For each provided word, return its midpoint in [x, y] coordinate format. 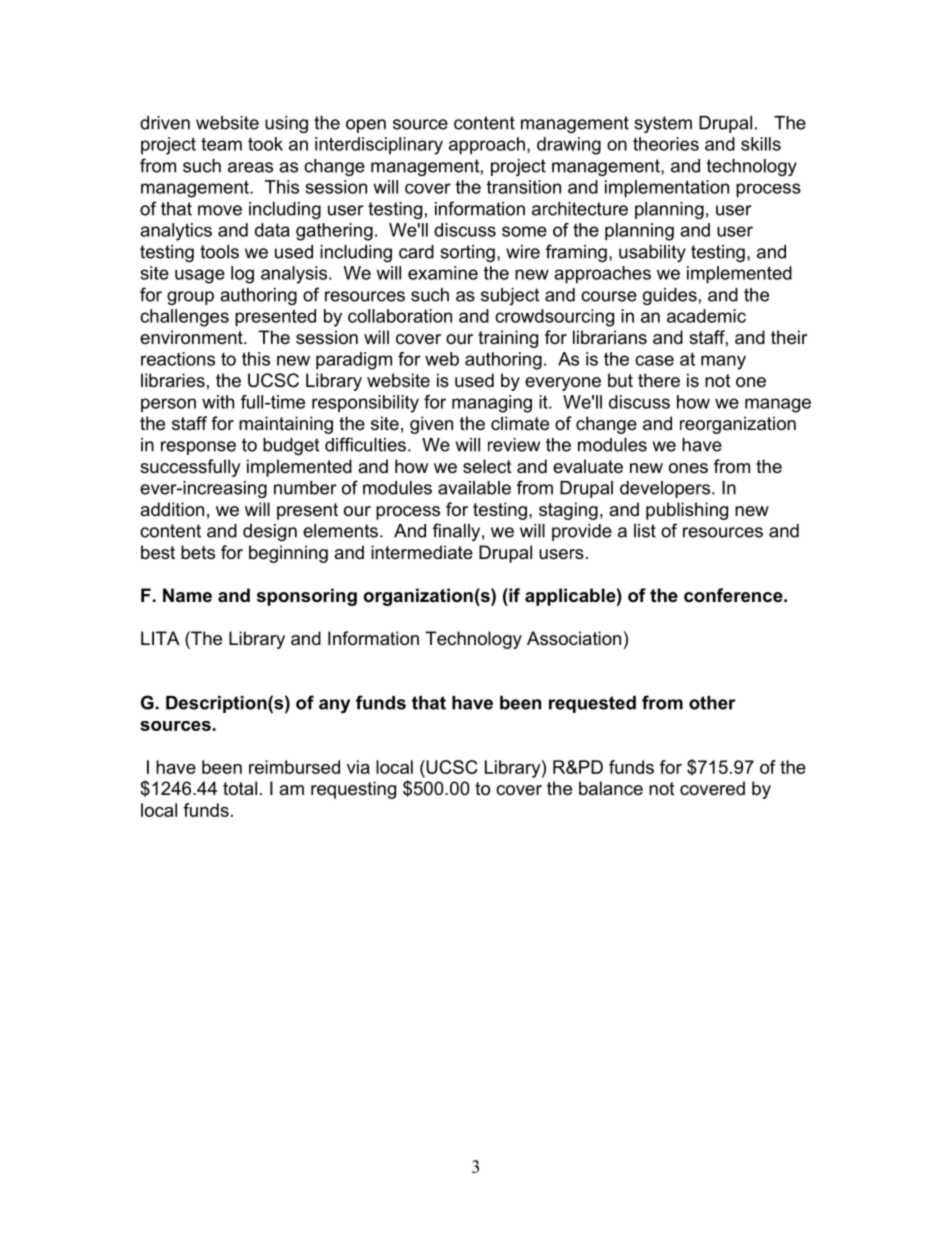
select [487, 466]
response [198, 448]
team [221, 144]
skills [761, 144]
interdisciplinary [379, 146]
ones [688, 468]
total [240, 788]
